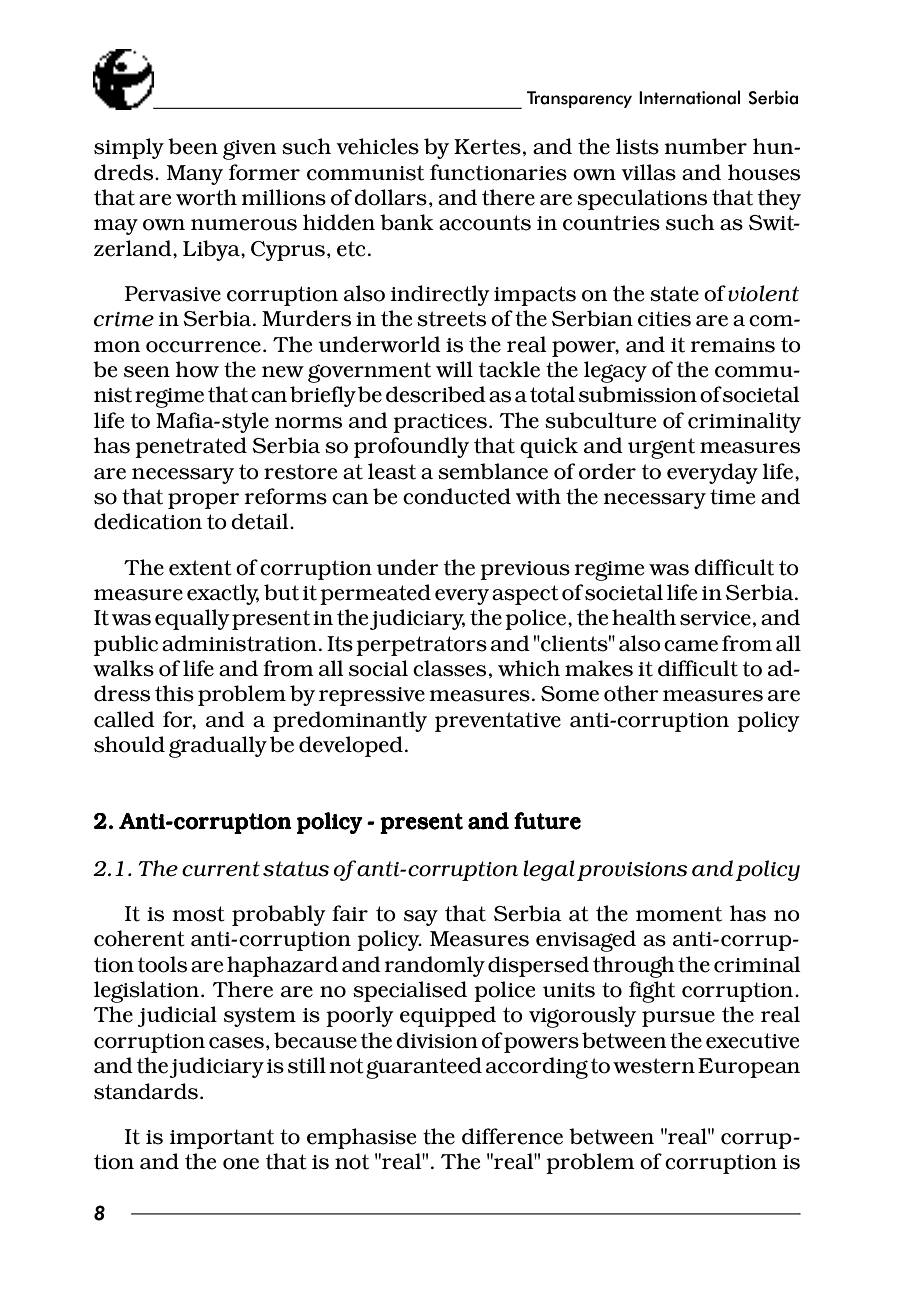  I want to click on how, so click(197, 369).
